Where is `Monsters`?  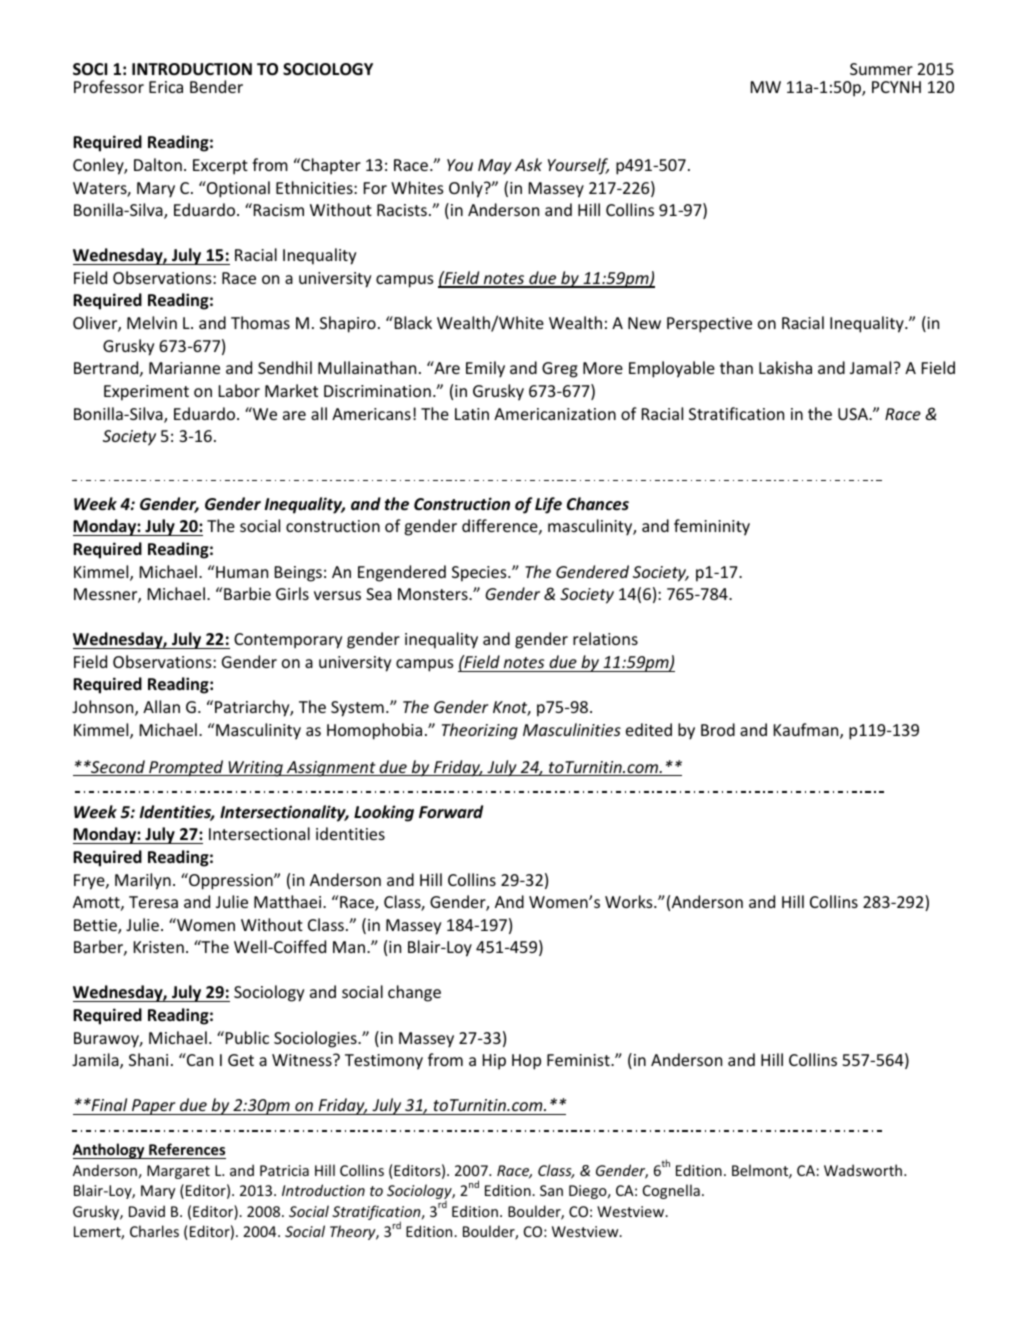
Monsters is located at coordinates (434, 594).
